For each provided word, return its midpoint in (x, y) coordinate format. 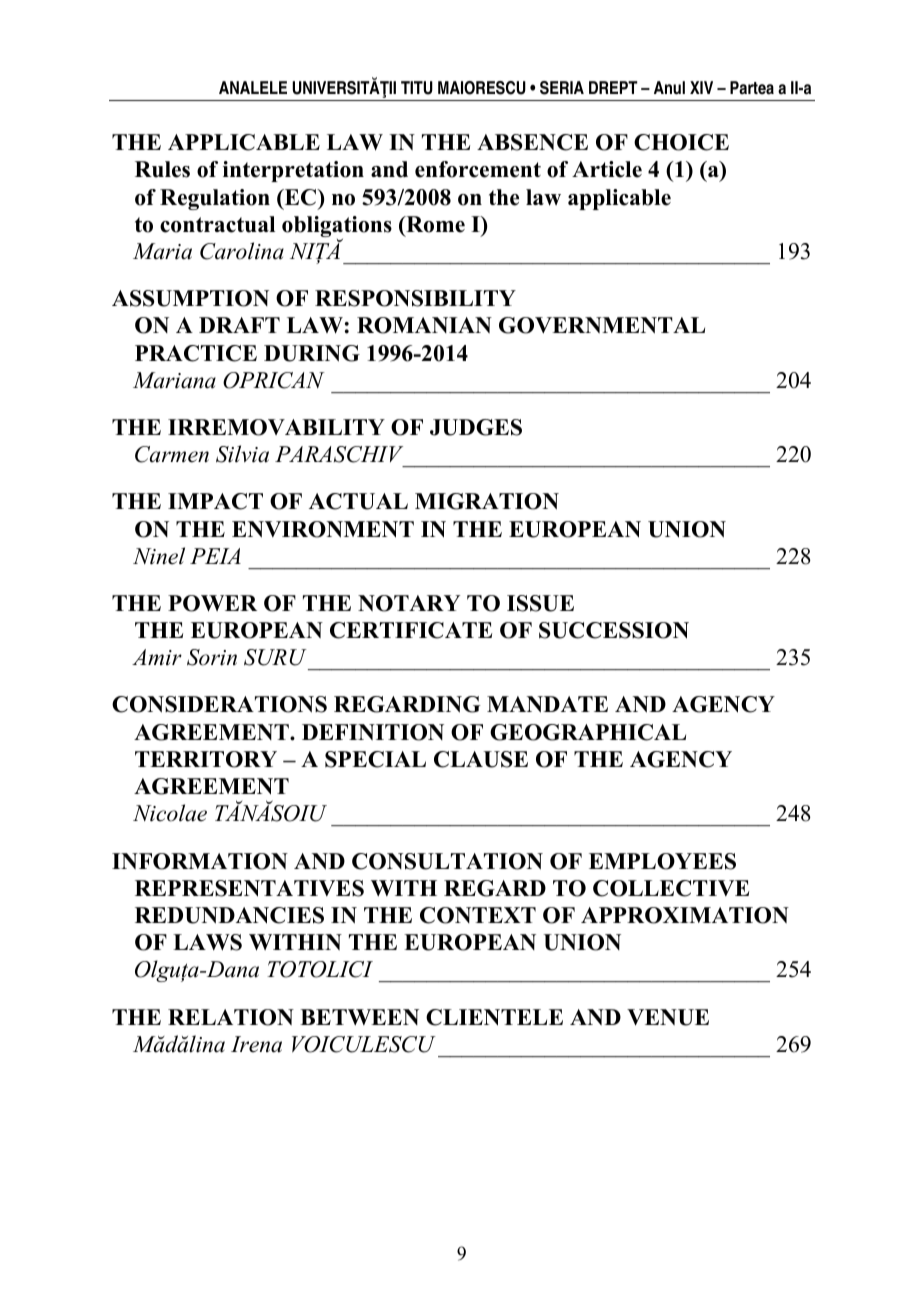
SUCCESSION (614, 630)
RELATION (231, 1017)
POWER (212, 603)
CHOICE (681, 142)
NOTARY (409, 603)
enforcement (478, 169)
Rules (162, 169)
